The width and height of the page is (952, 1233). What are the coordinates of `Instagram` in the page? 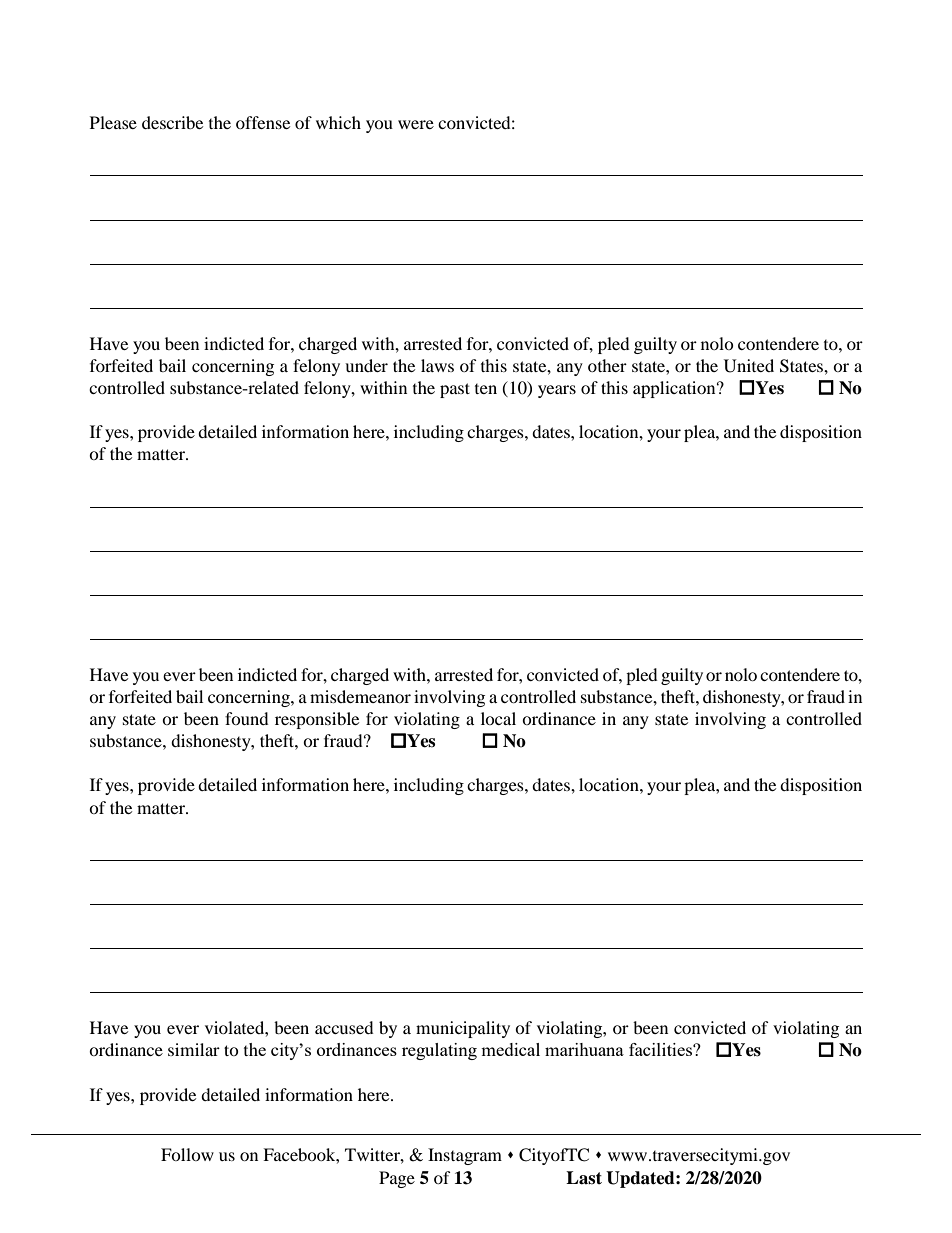 It's located at (465, 1156).
